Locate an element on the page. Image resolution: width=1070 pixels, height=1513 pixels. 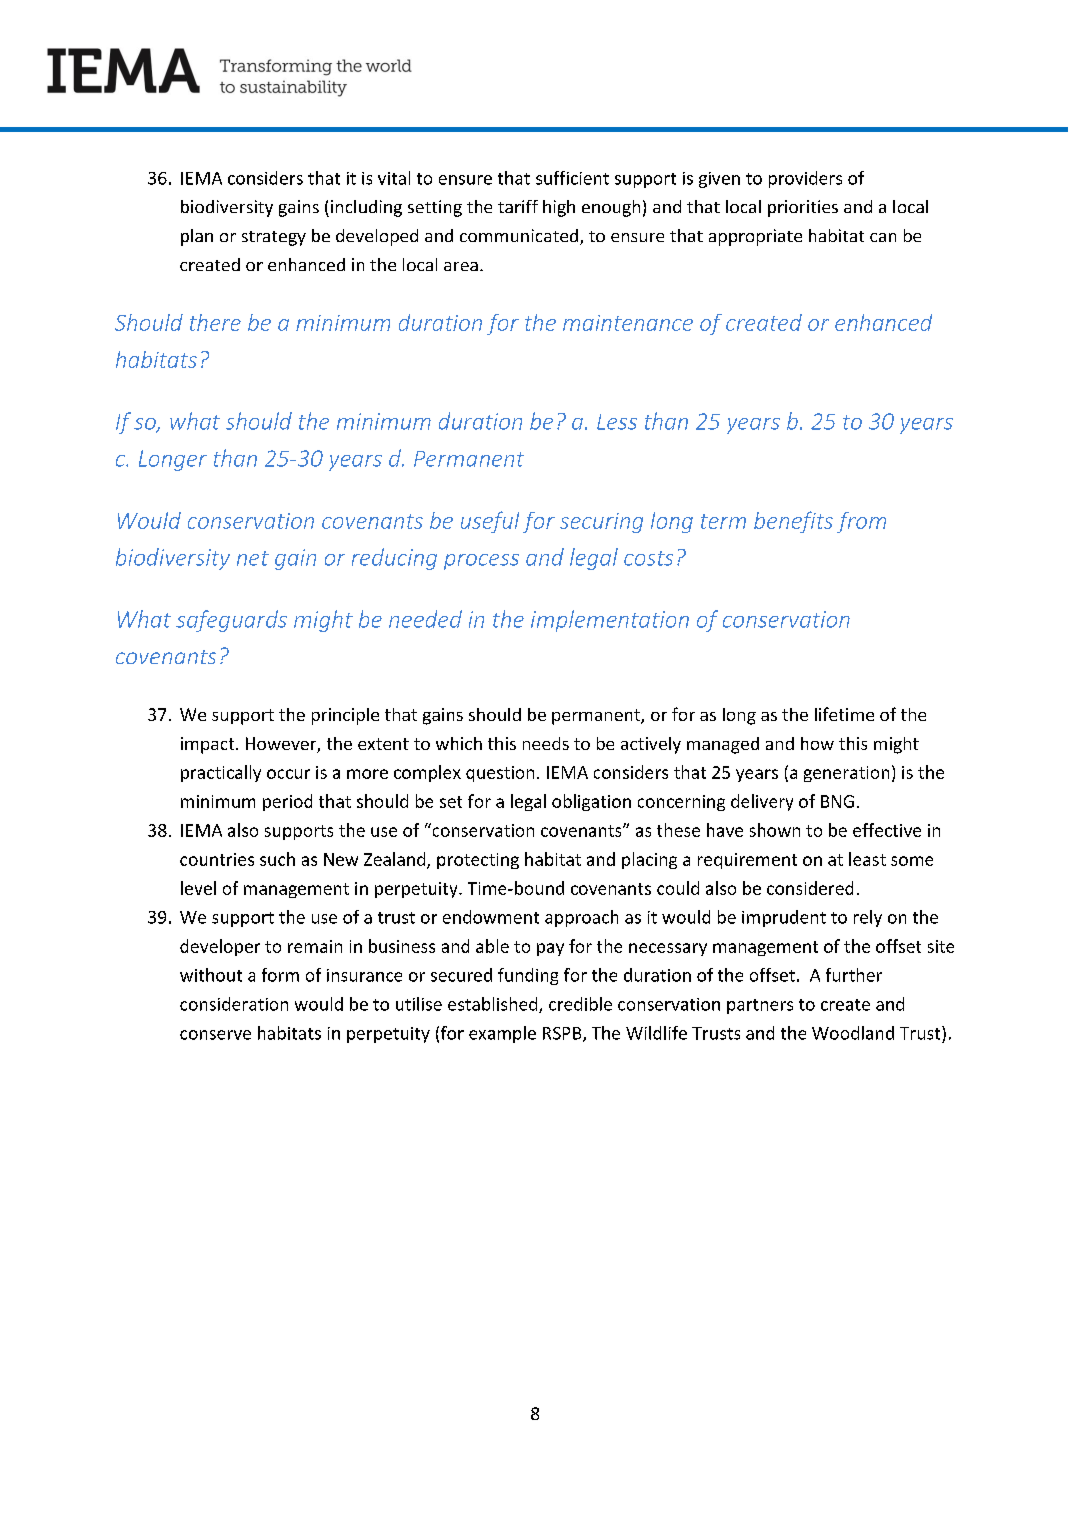
period is located at coordinates (287, 802).
